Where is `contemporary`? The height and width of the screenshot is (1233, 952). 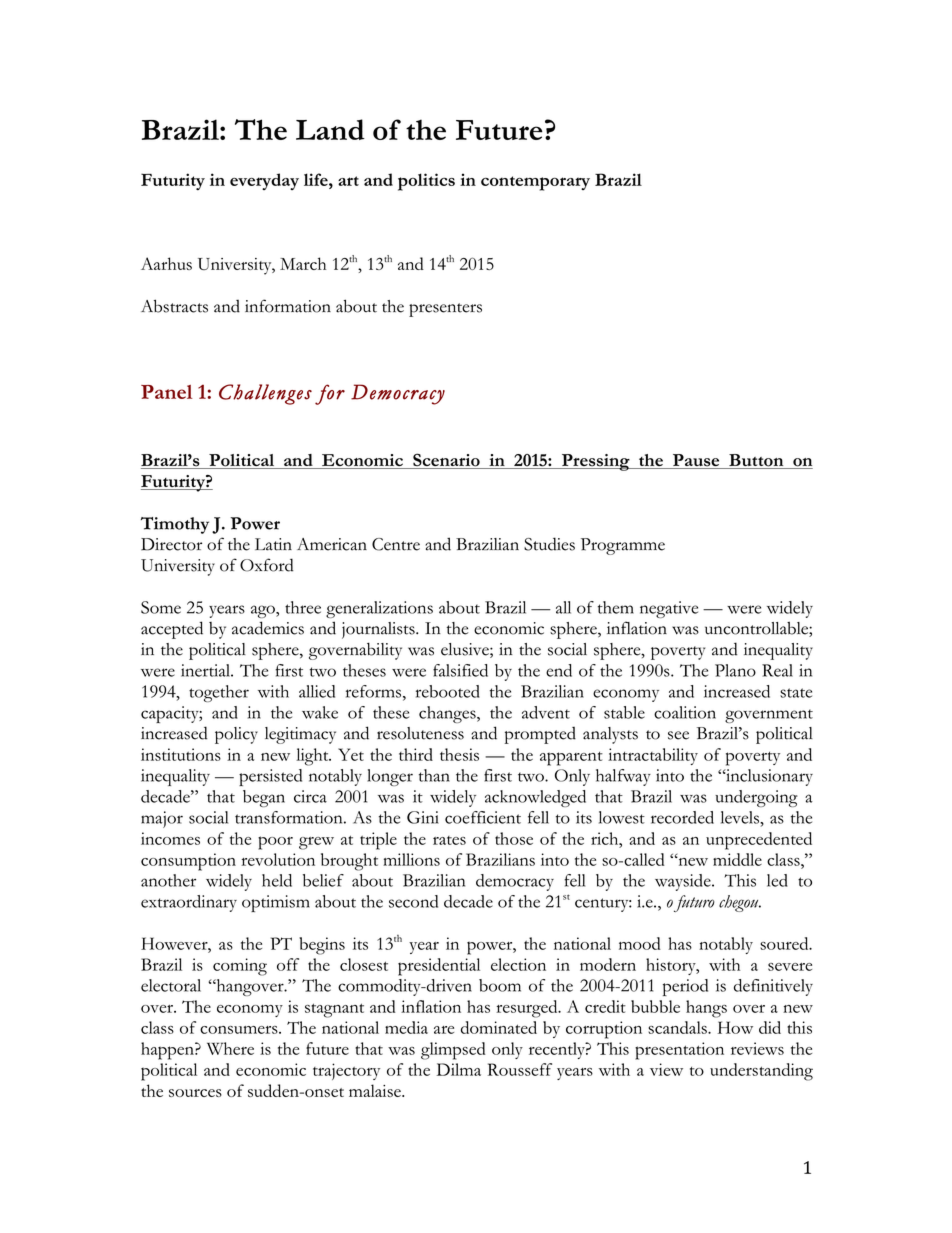 contemporary is located at coordinates (535, 183).
